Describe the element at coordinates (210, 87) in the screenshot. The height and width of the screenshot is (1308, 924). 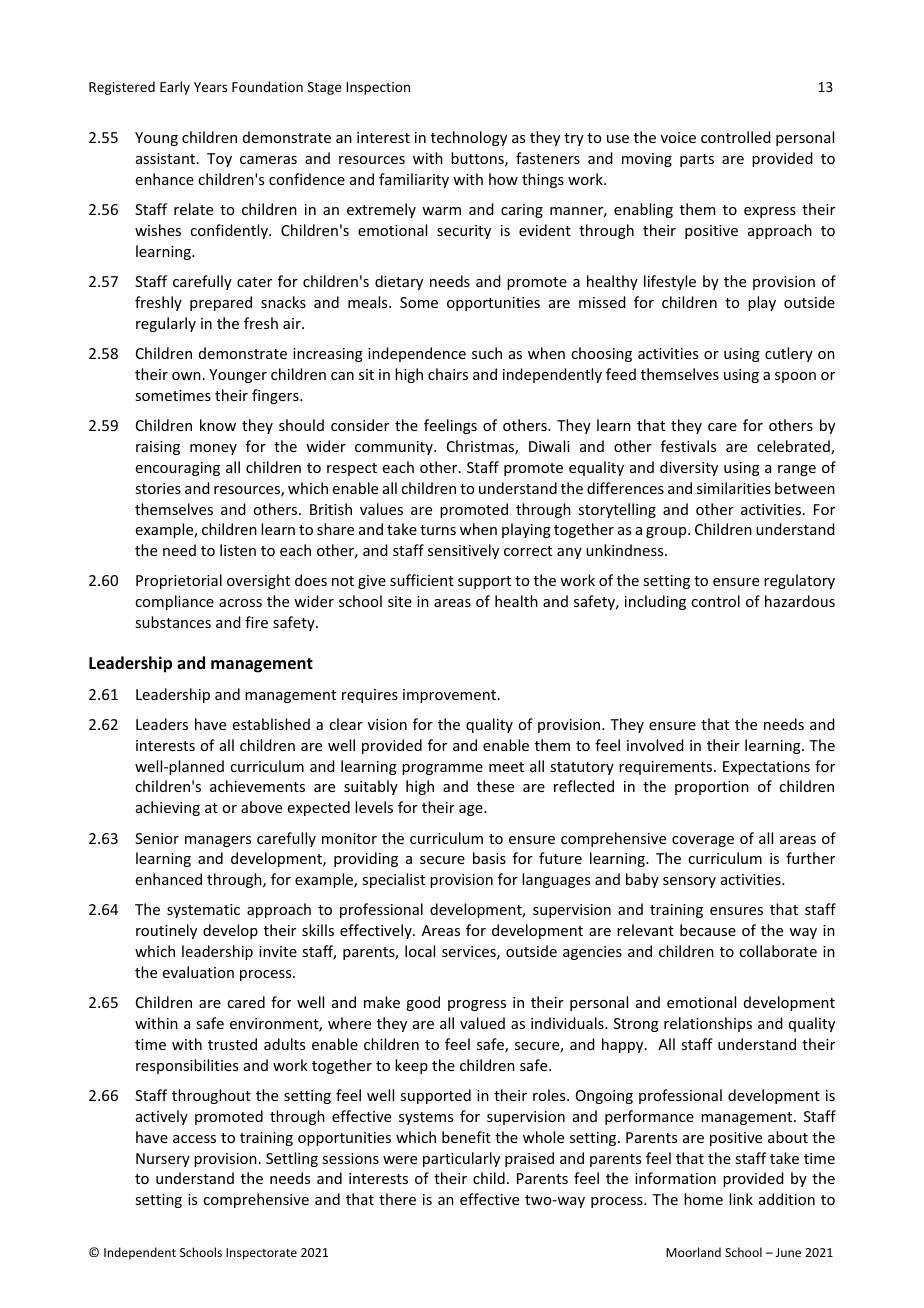
I see `Years` at that location.
